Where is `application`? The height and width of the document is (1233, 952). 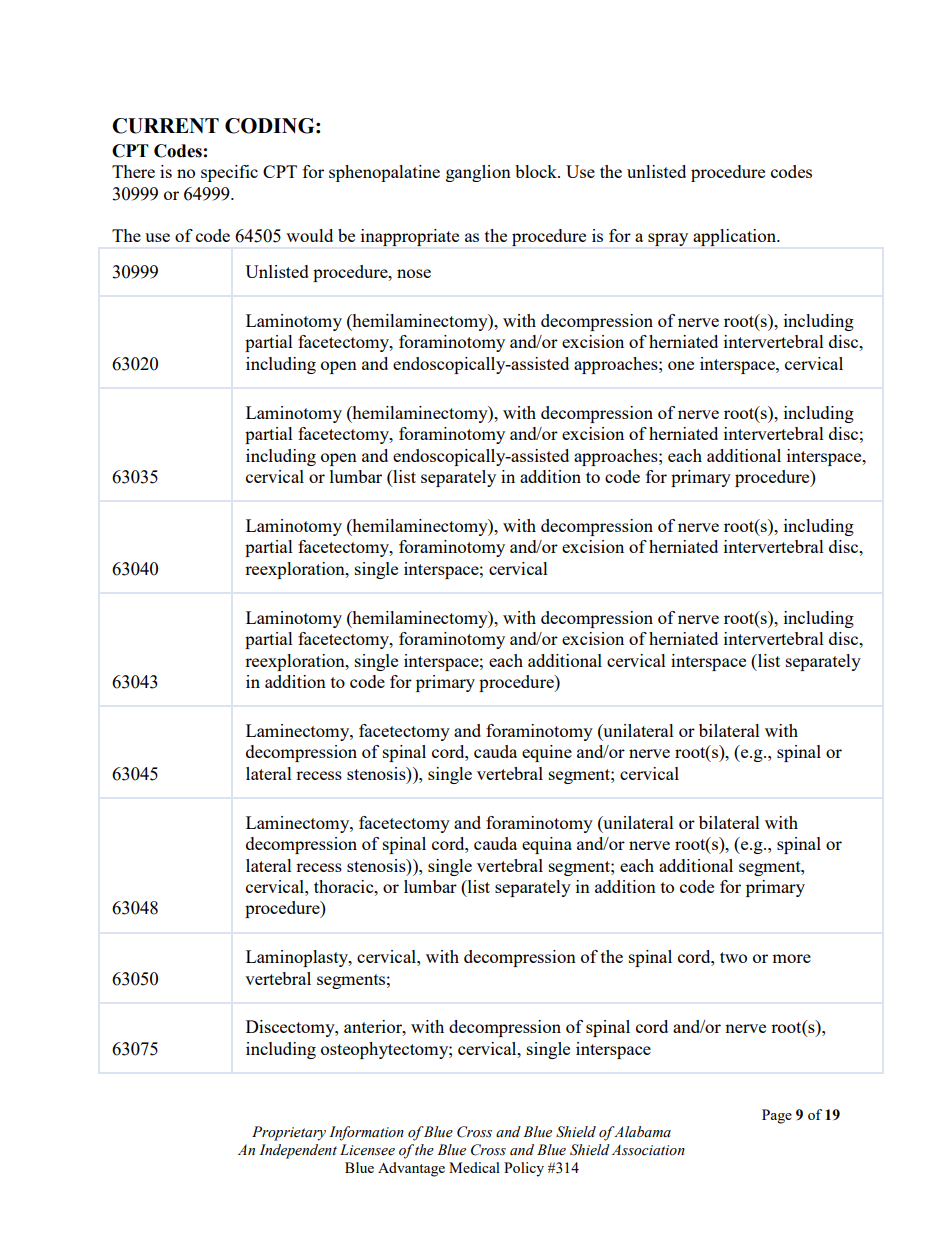 application is located at coordinates (736, 237).
